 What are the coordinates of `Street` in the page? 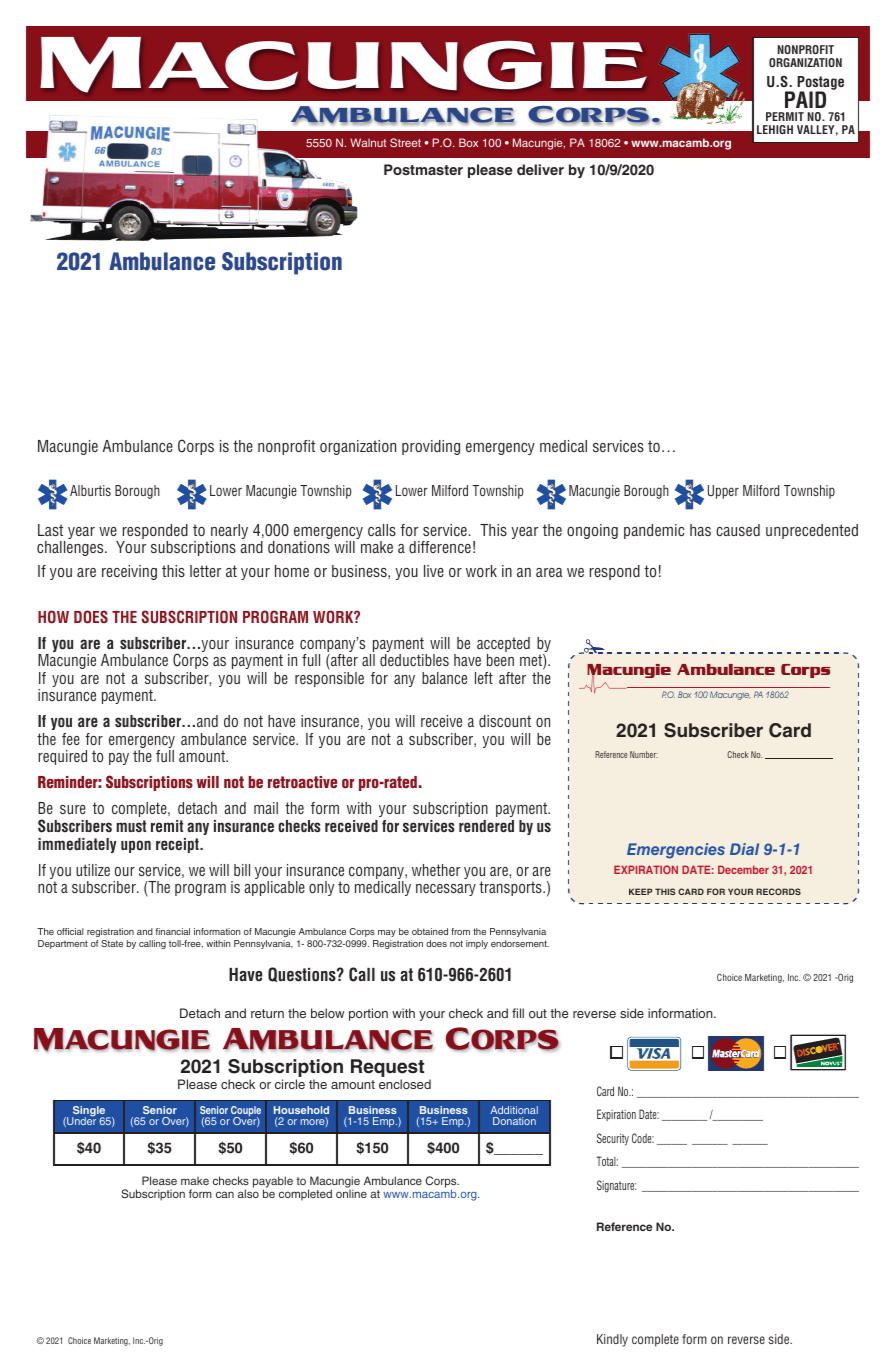 It's located at (405, 142).
